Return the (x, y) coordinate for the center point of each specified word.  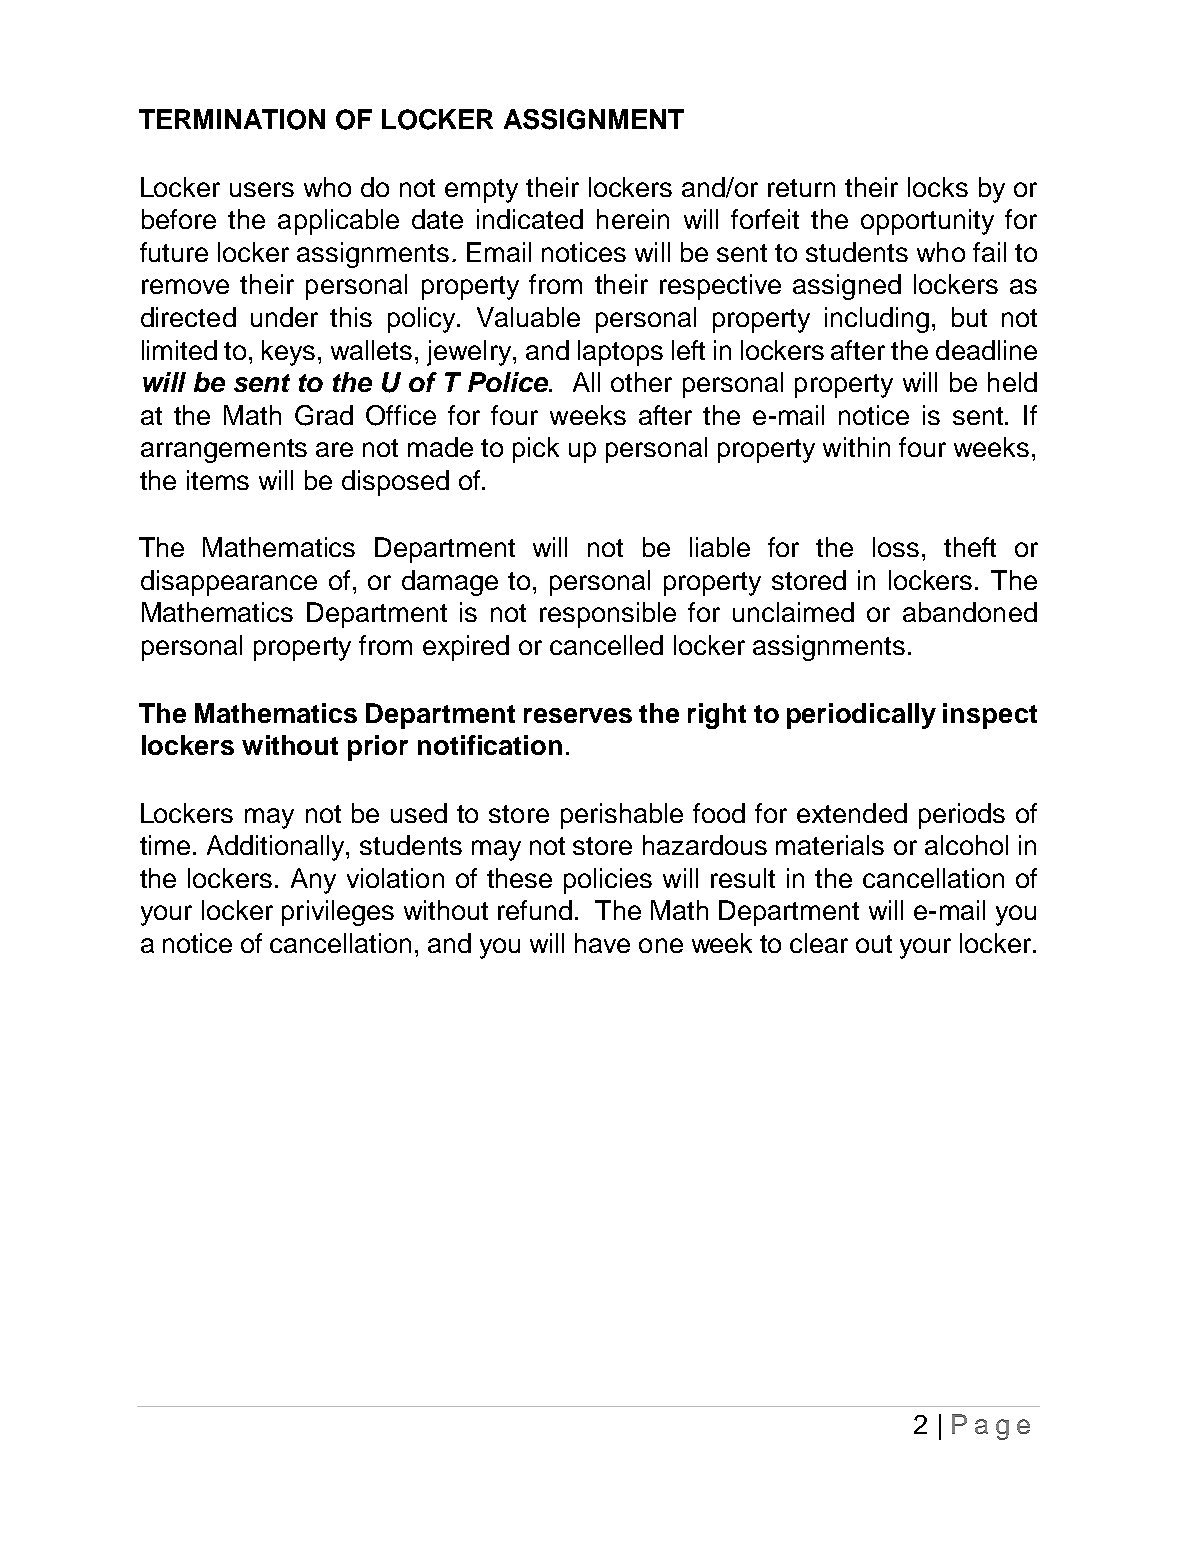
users (262, 189)
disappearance (229, 583)
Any (313, 881)
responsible (608, 615)
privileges (338, 913)
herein (633, 219)
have (602, 943)
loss (896, 547)
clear (819, 943)
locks (938, 187)
